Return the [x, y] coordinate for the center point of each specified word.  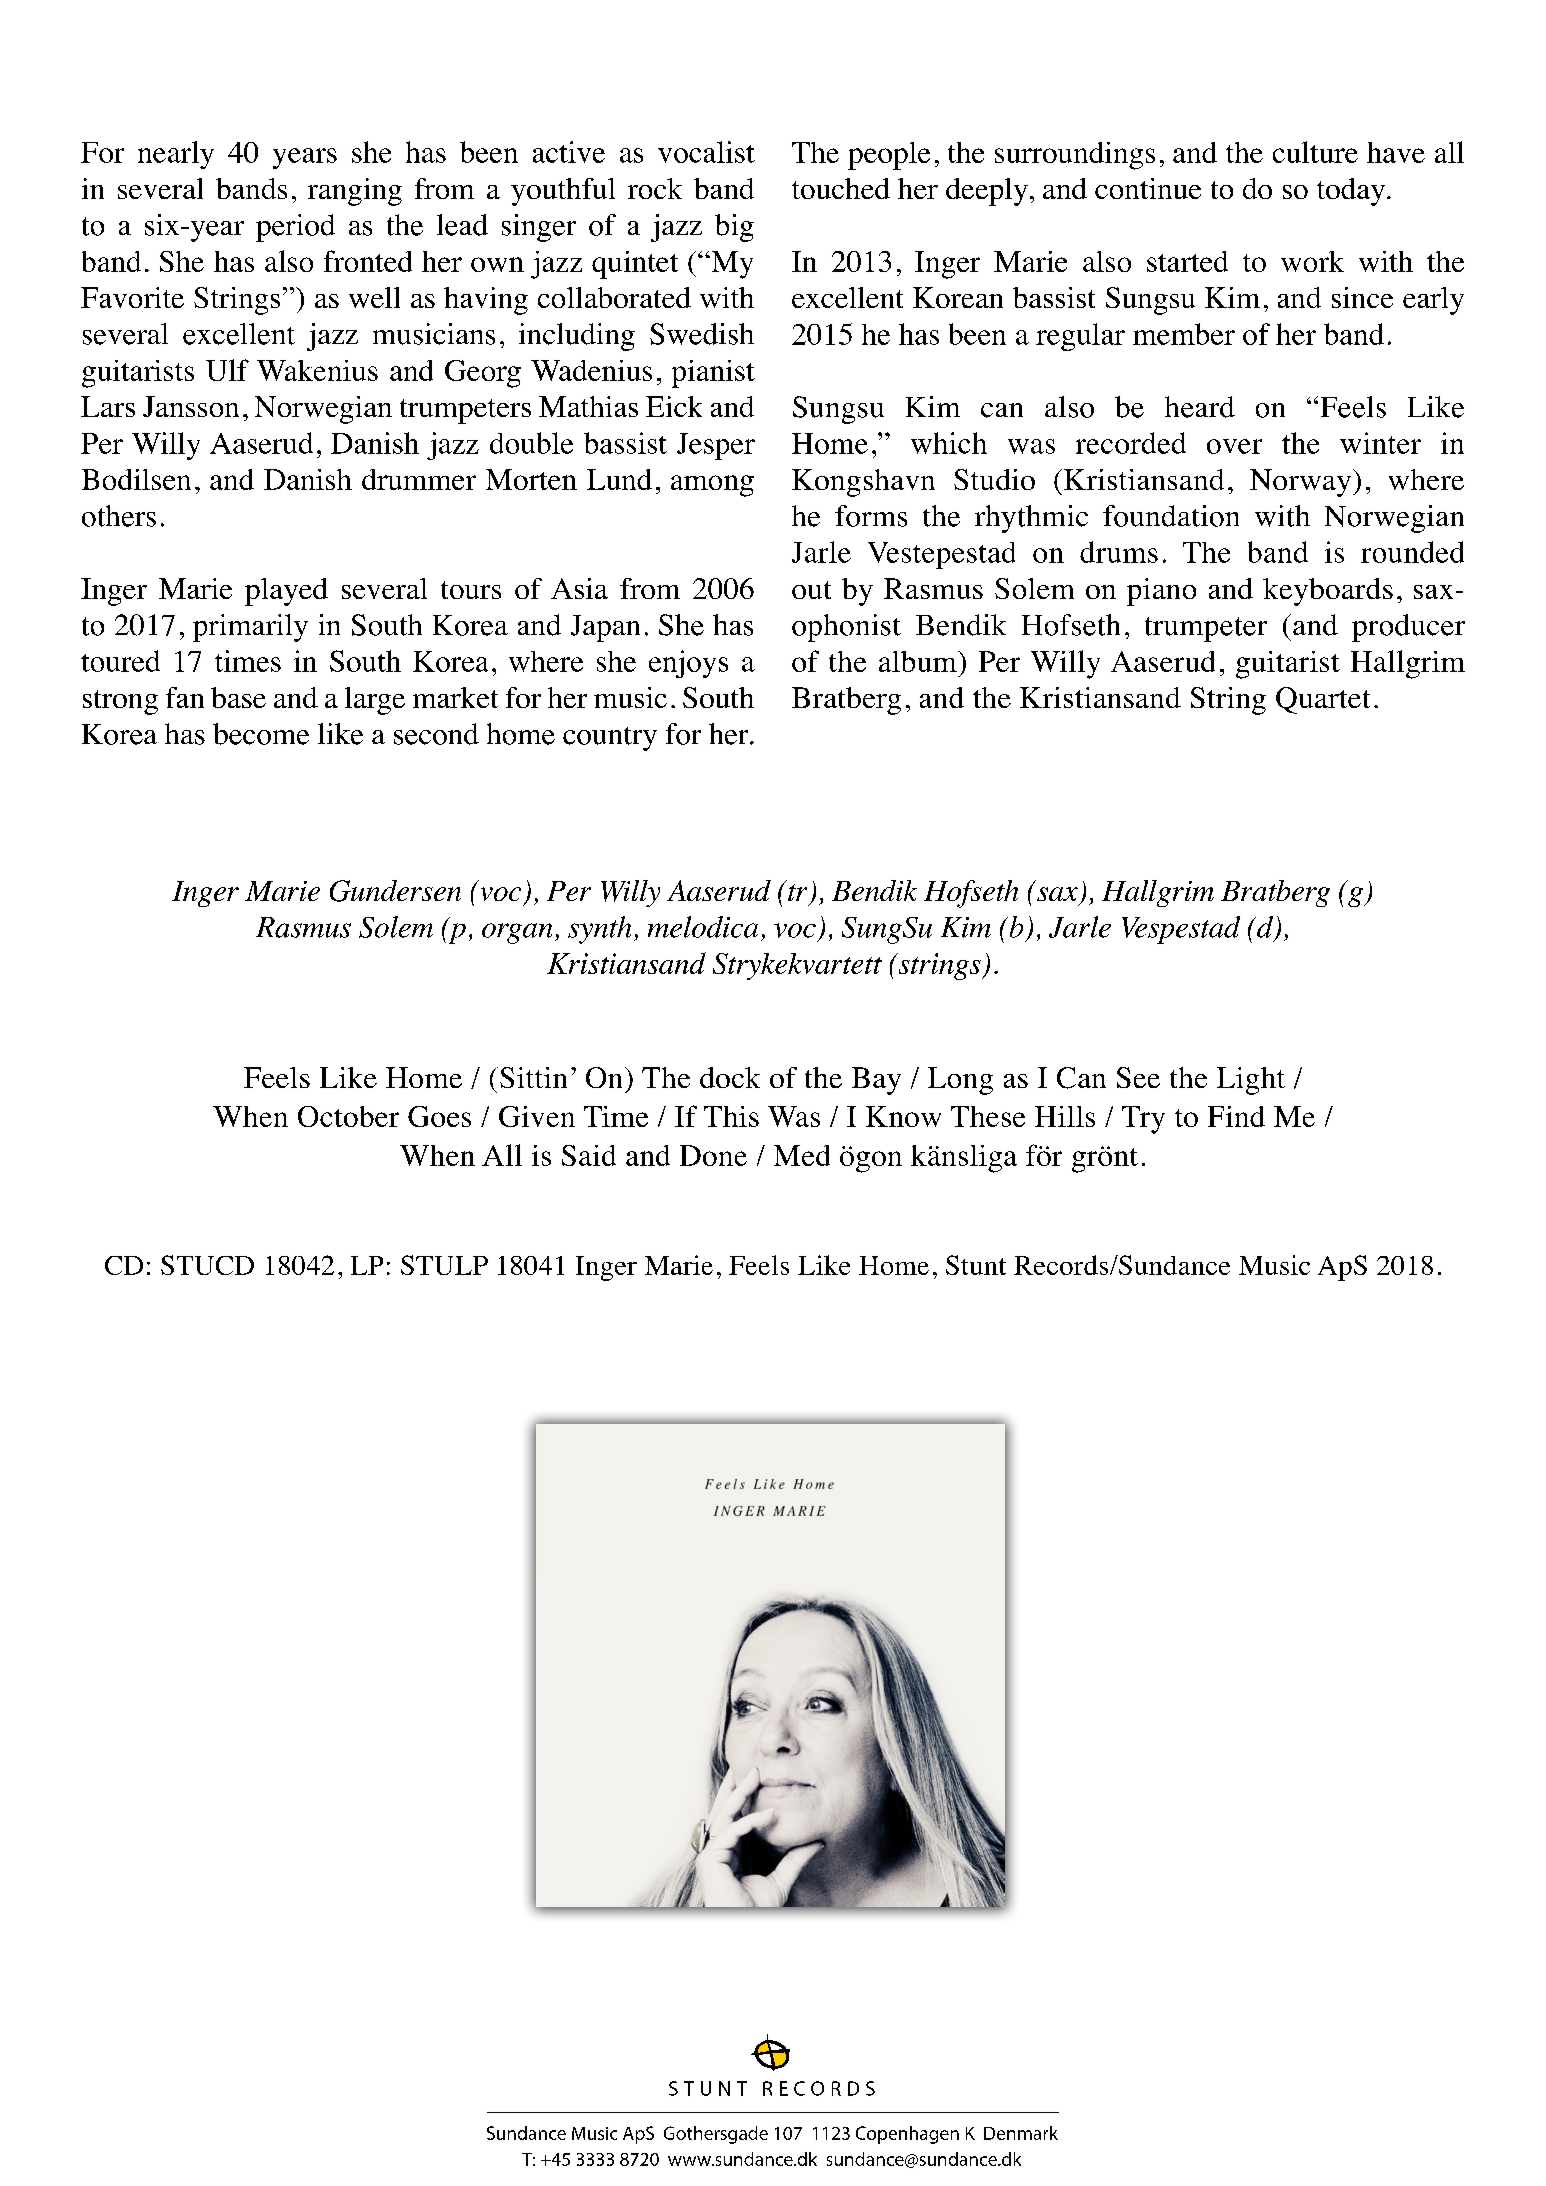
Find [1236, 1116]
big [734, 228]
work [1312, 261]
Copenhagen [907, 2135]
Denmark [1021, 2133]
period [295, 228]
